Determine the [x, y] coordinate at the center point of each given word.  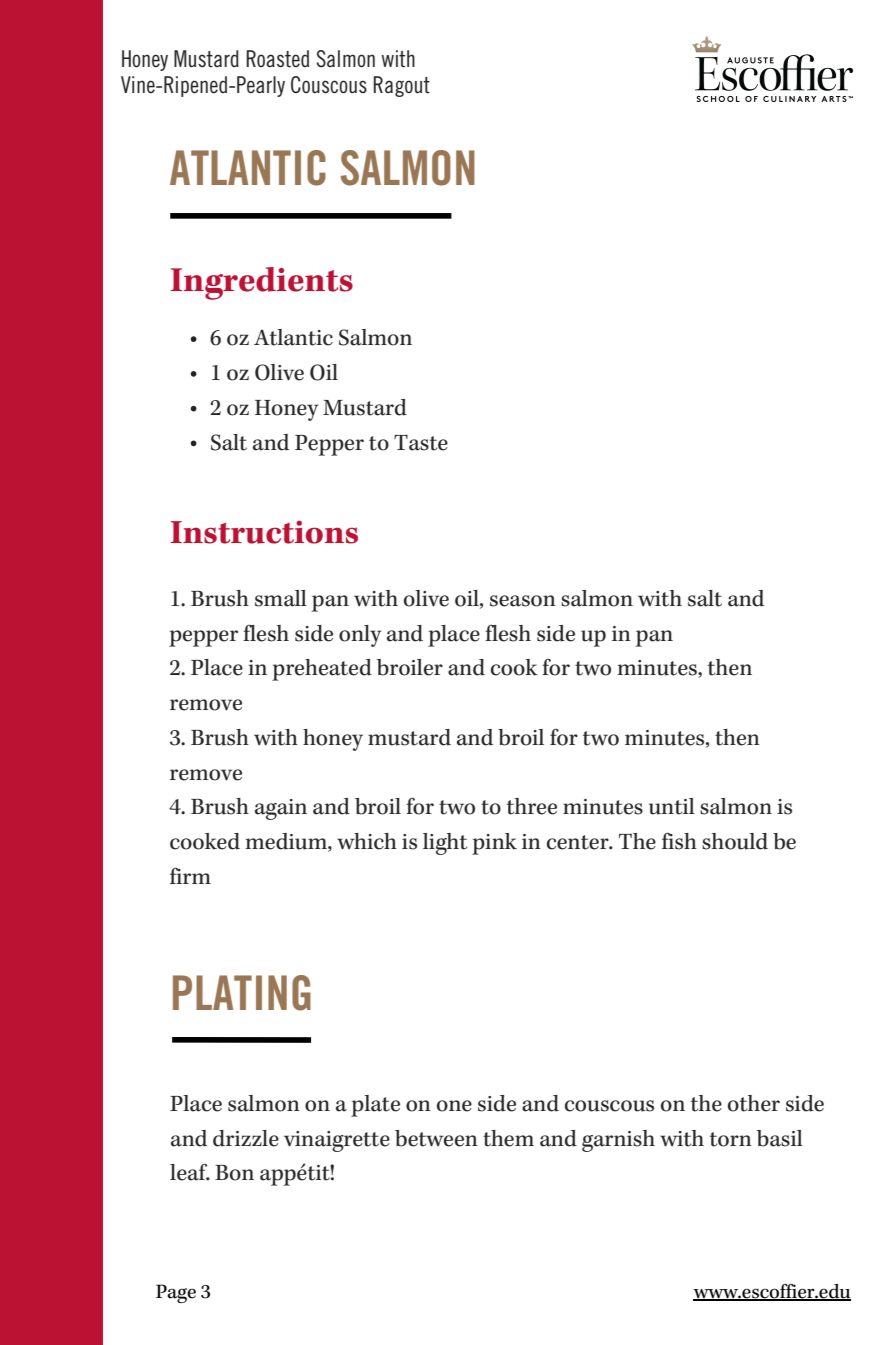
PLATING [242, 993]
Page [176, 1293]
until [672, 806]
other [754, 1103]
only [360, 636]
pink [494, 844]
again [281, 809]
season [523, 601]
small [281, 598]
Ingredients [261, 283]
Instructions [264, 532]
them [508, 1138]
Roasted [277, 59]
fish [679, 841]
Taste [421, 442]
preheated [322, 670]
